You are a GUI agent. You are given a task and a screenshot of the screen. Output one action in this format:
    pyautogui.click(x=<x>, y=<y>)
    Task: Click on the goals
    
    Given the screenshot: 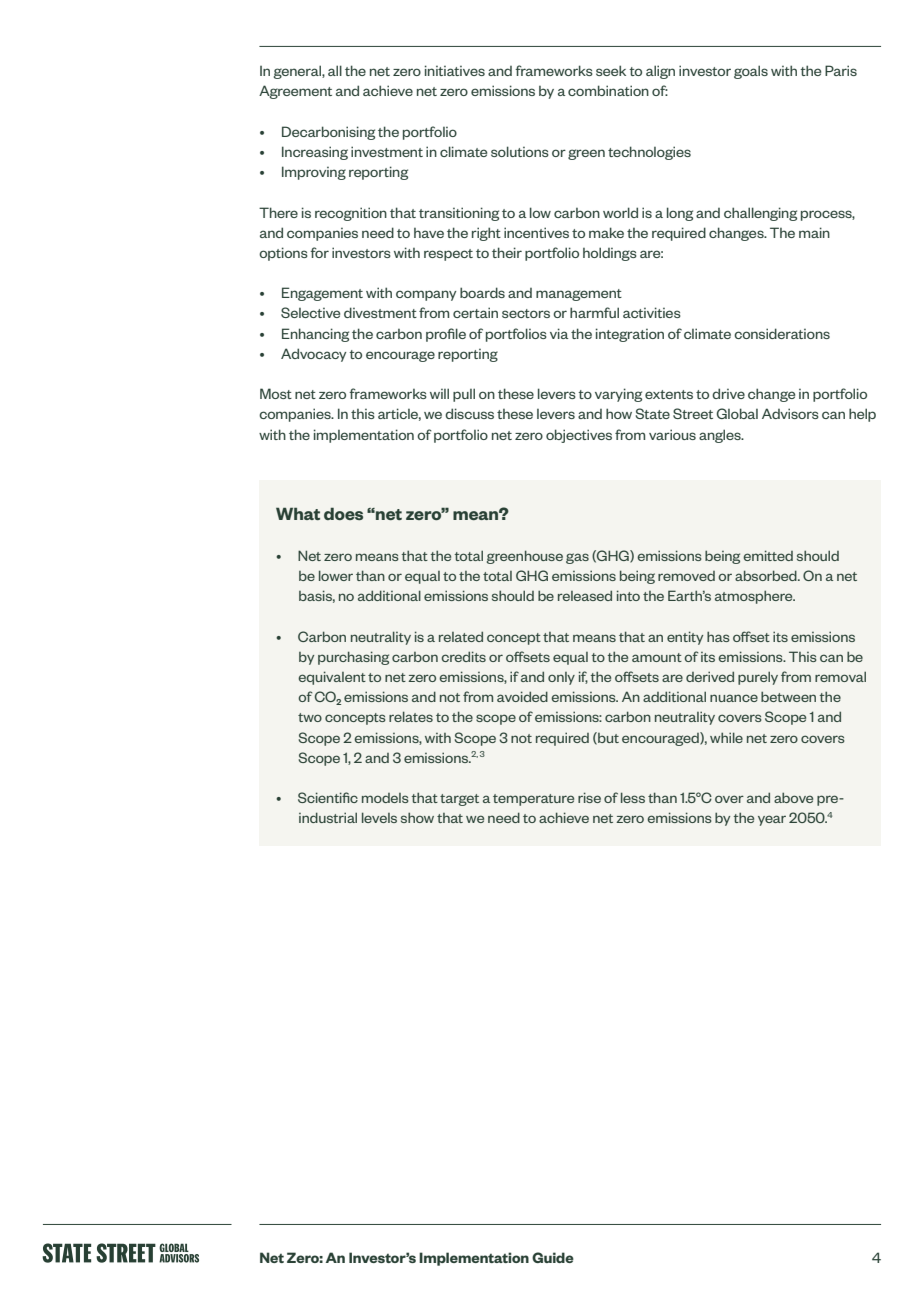 What is the action you would take?
    pyautogui.click(x=751, y=72)
